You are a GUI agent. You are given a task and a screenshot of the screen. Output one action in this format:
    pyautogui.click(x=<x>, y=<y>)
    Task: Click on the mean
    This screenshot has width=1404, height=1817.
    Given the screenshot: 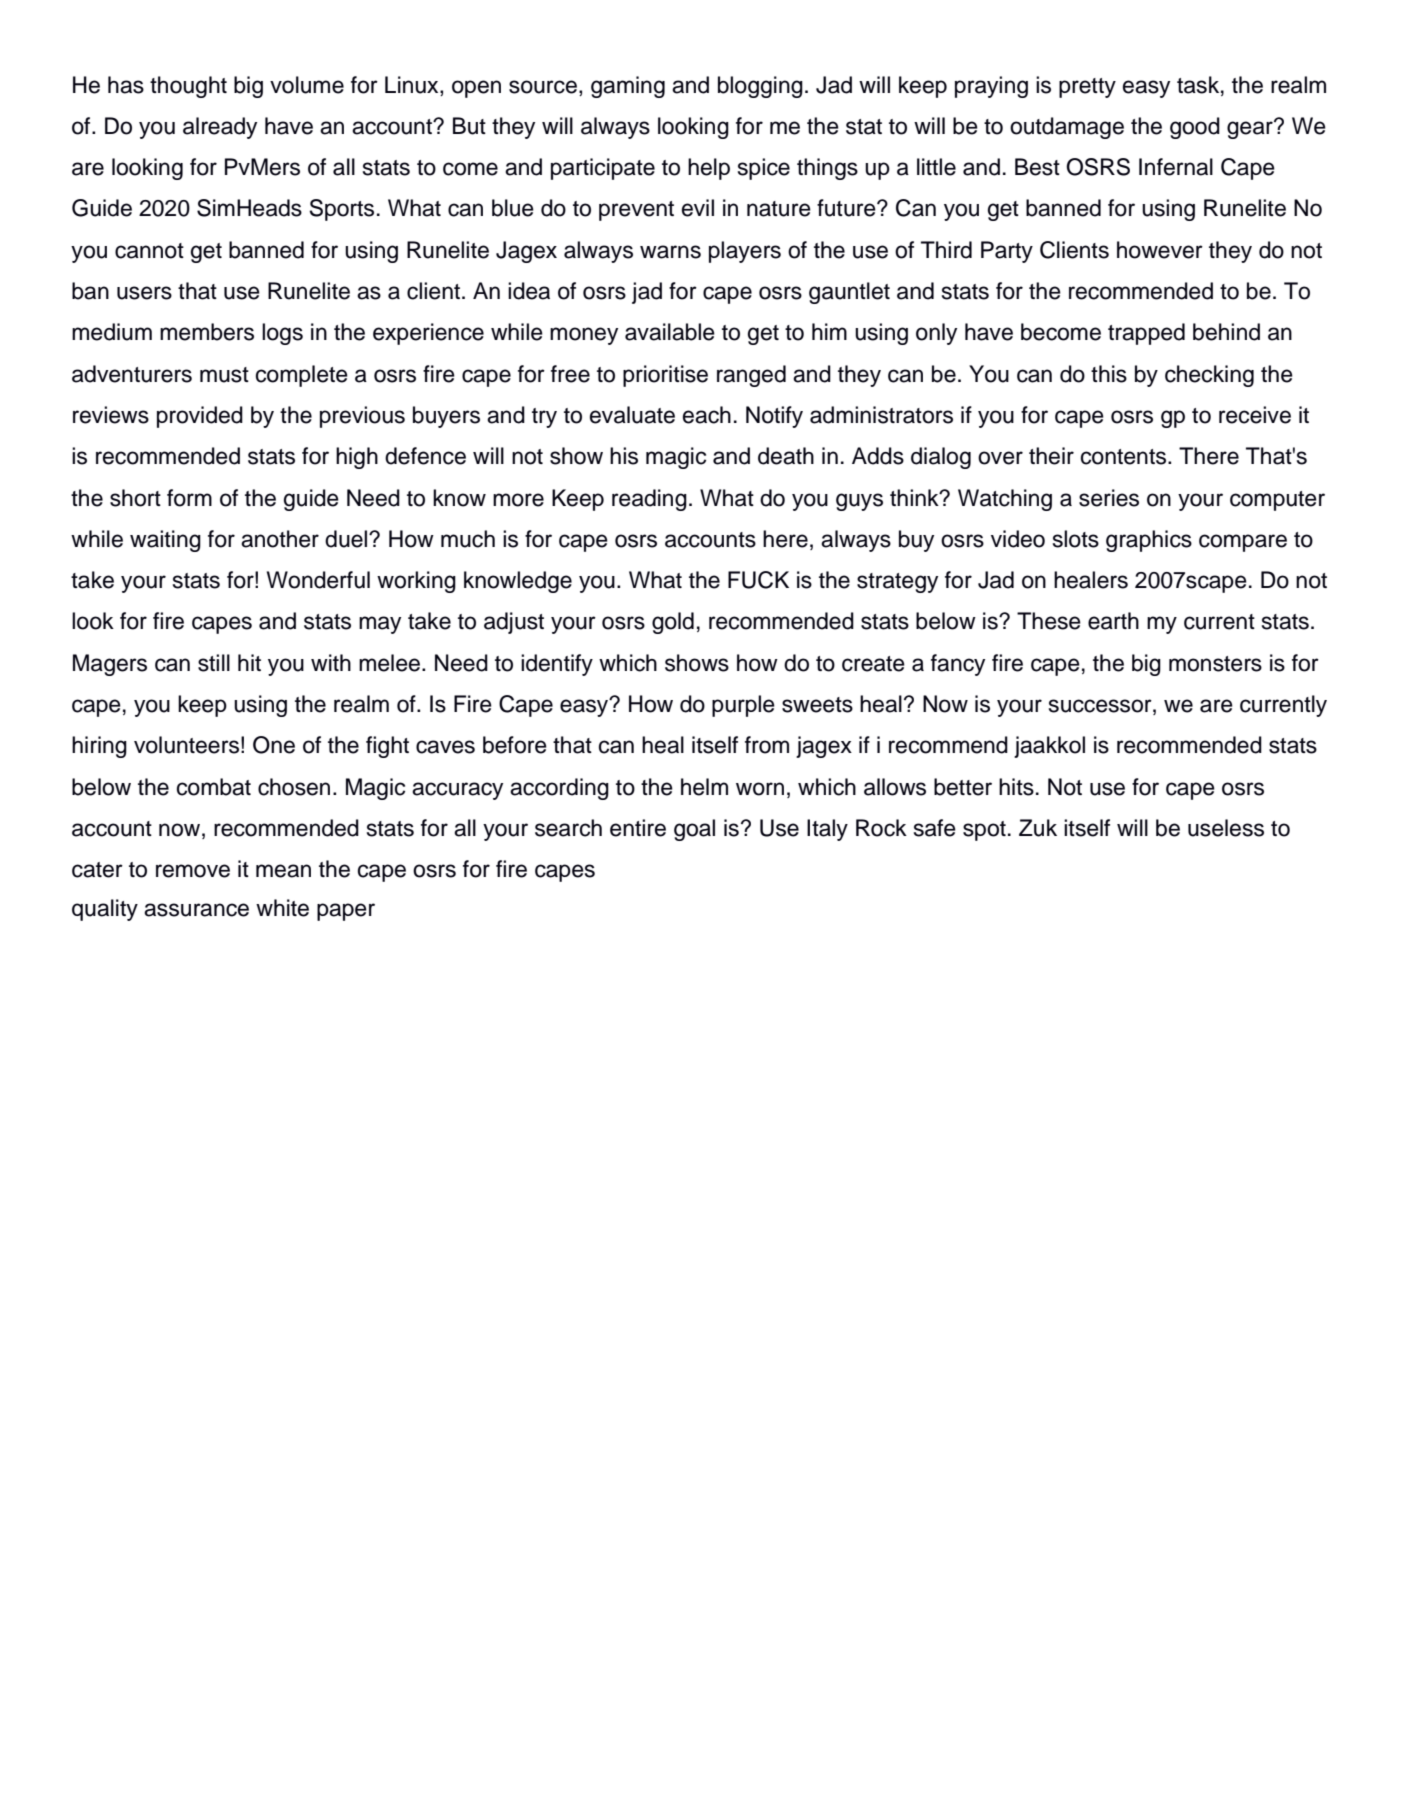 What is the action you would take?
    pyautogui.click(x=283, y=871)
